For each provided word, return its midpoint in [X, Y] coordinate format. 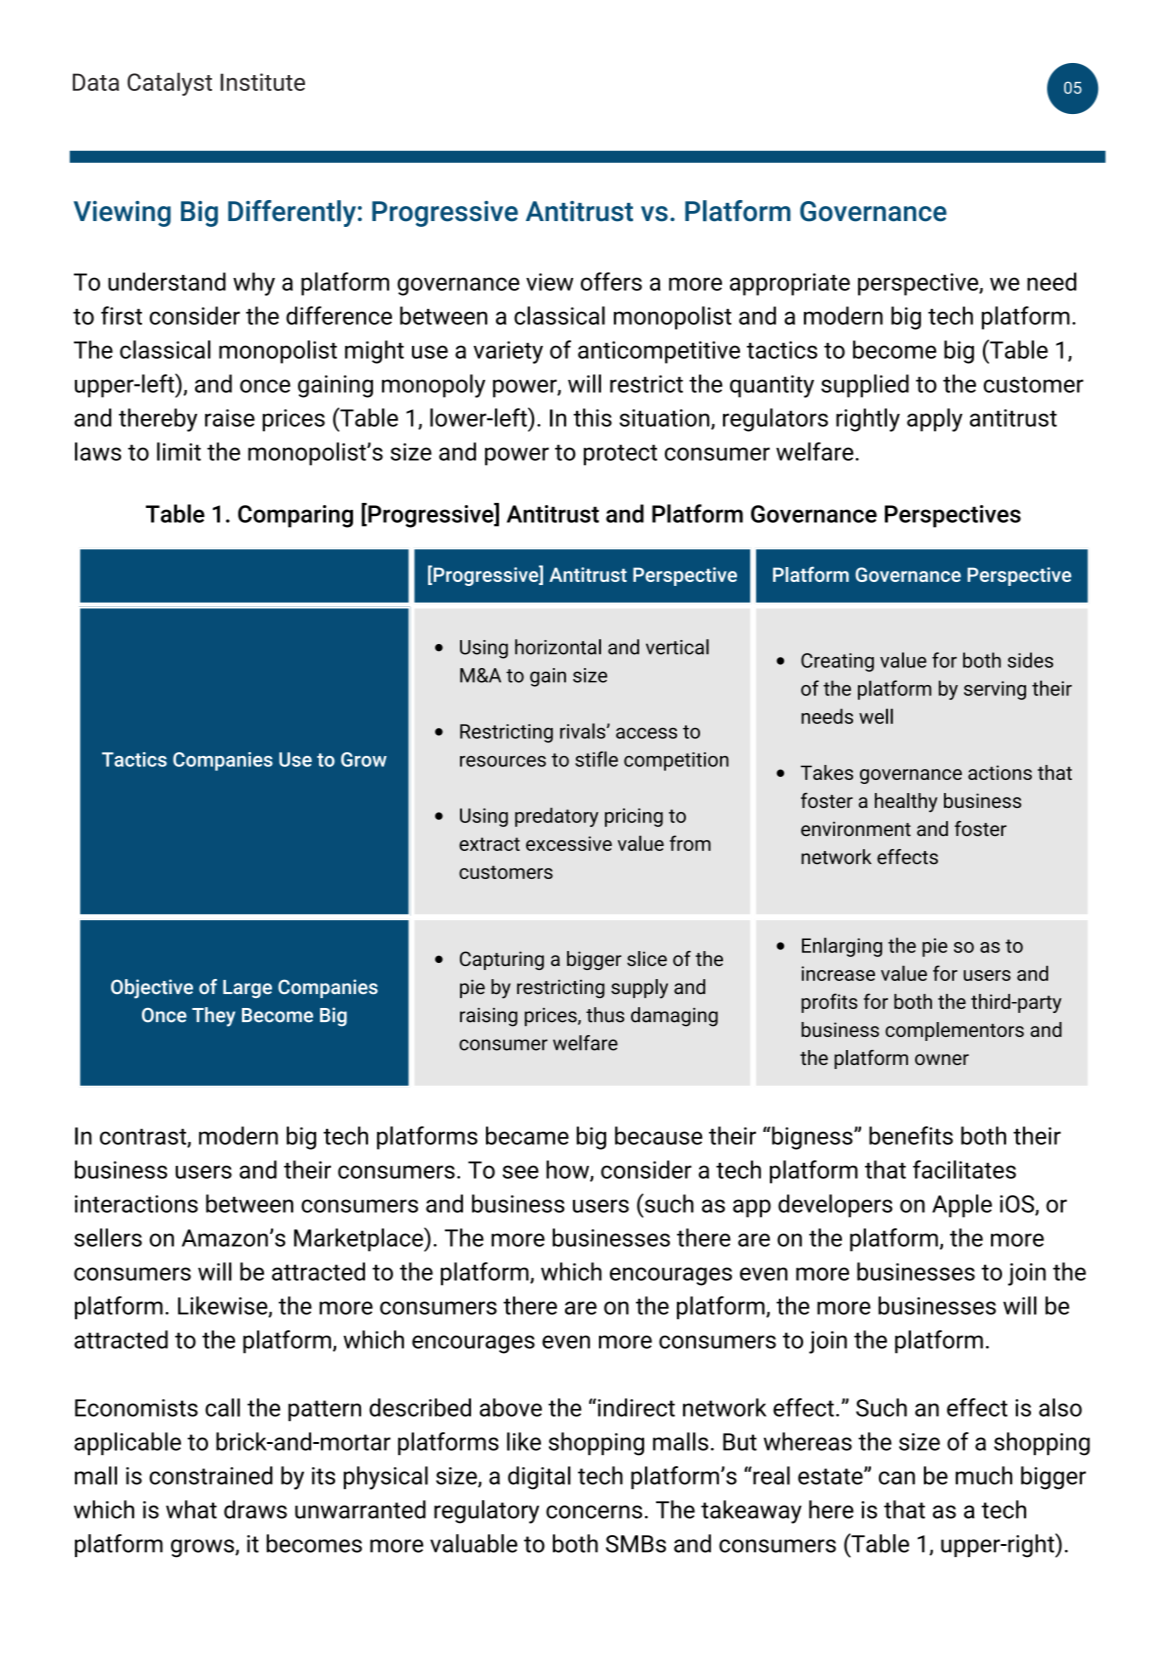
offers [611, 281]
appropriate [790, 284]
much [984, 1475]
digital [539, 1478]
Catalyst [169, 84]
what [191, 1509]
